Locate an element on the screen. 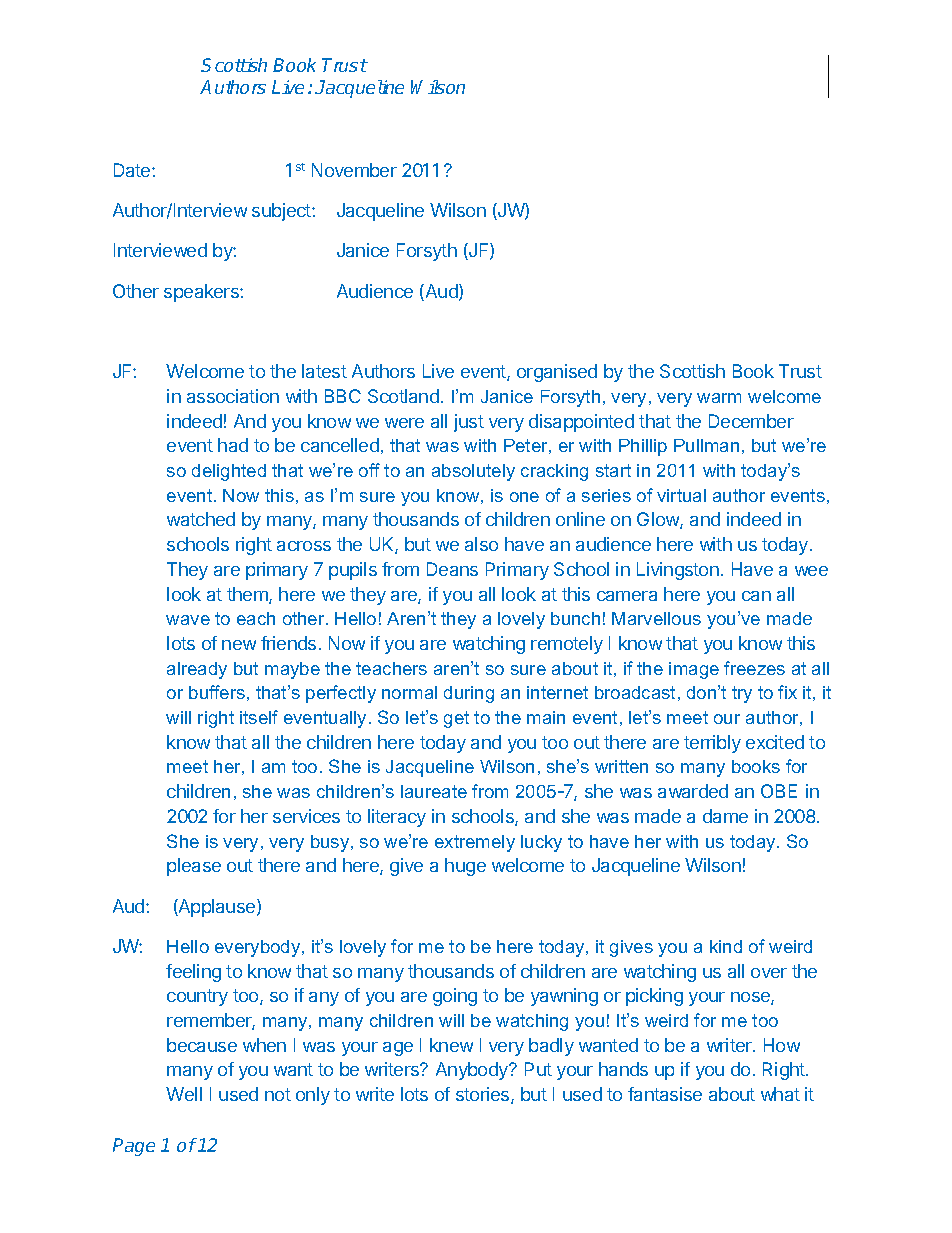 The height and width of the screenshot is (1233, 952). warm is located at coordinates (719, 398).
